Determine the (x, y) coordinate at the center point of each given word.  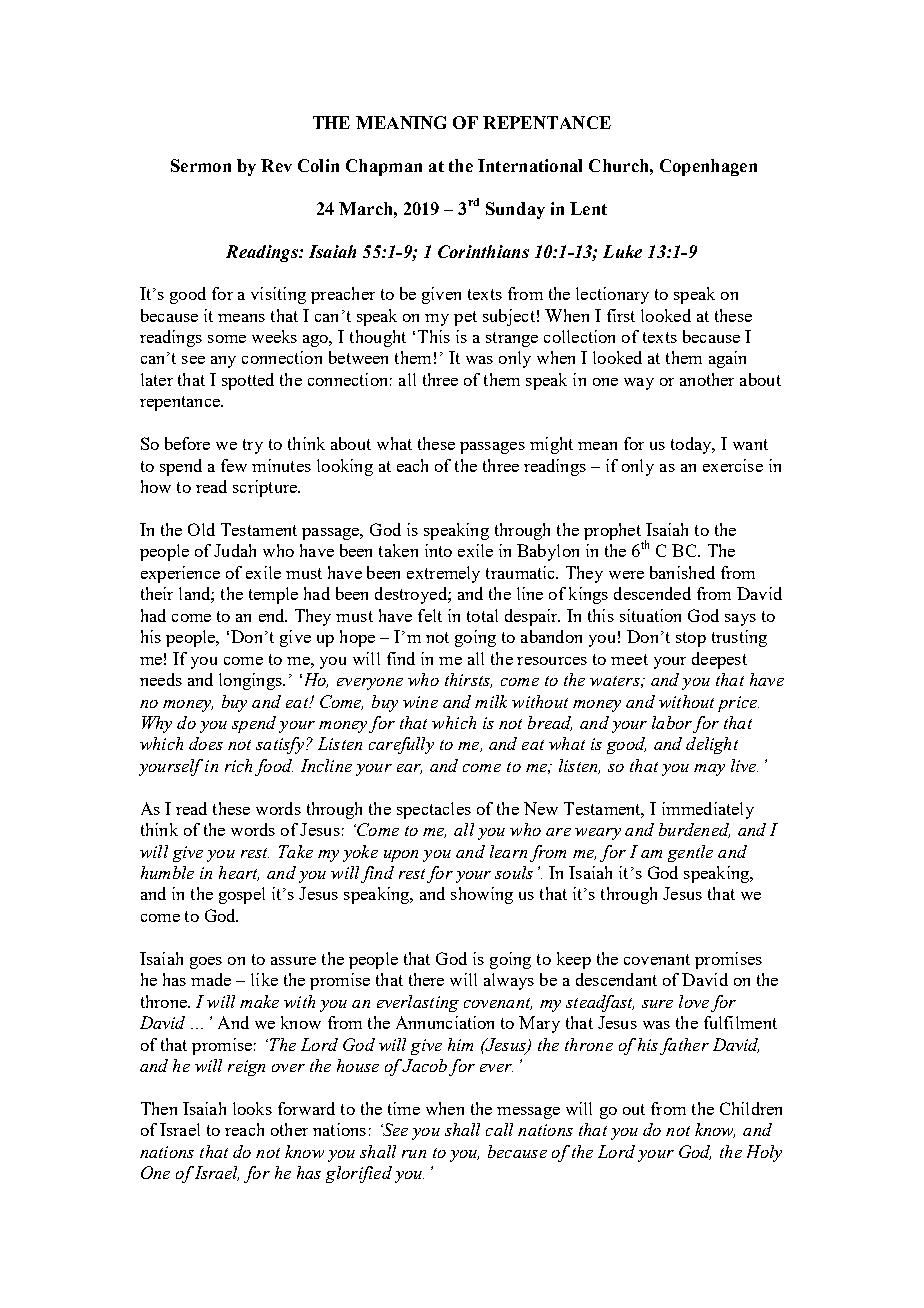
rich (238, 765)
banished (682, 572)
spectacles (434, 810)
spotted (248, 381)
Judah (235, 550)
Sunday (515, 210)
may (709, 770)
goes (206, 963)
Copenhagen (708, 167)
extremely (443, 574)
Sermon (201, 165)
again (727, 359)
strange (512, 339)
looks (252, 1108)
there (426, 979)
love (694, 1001)
